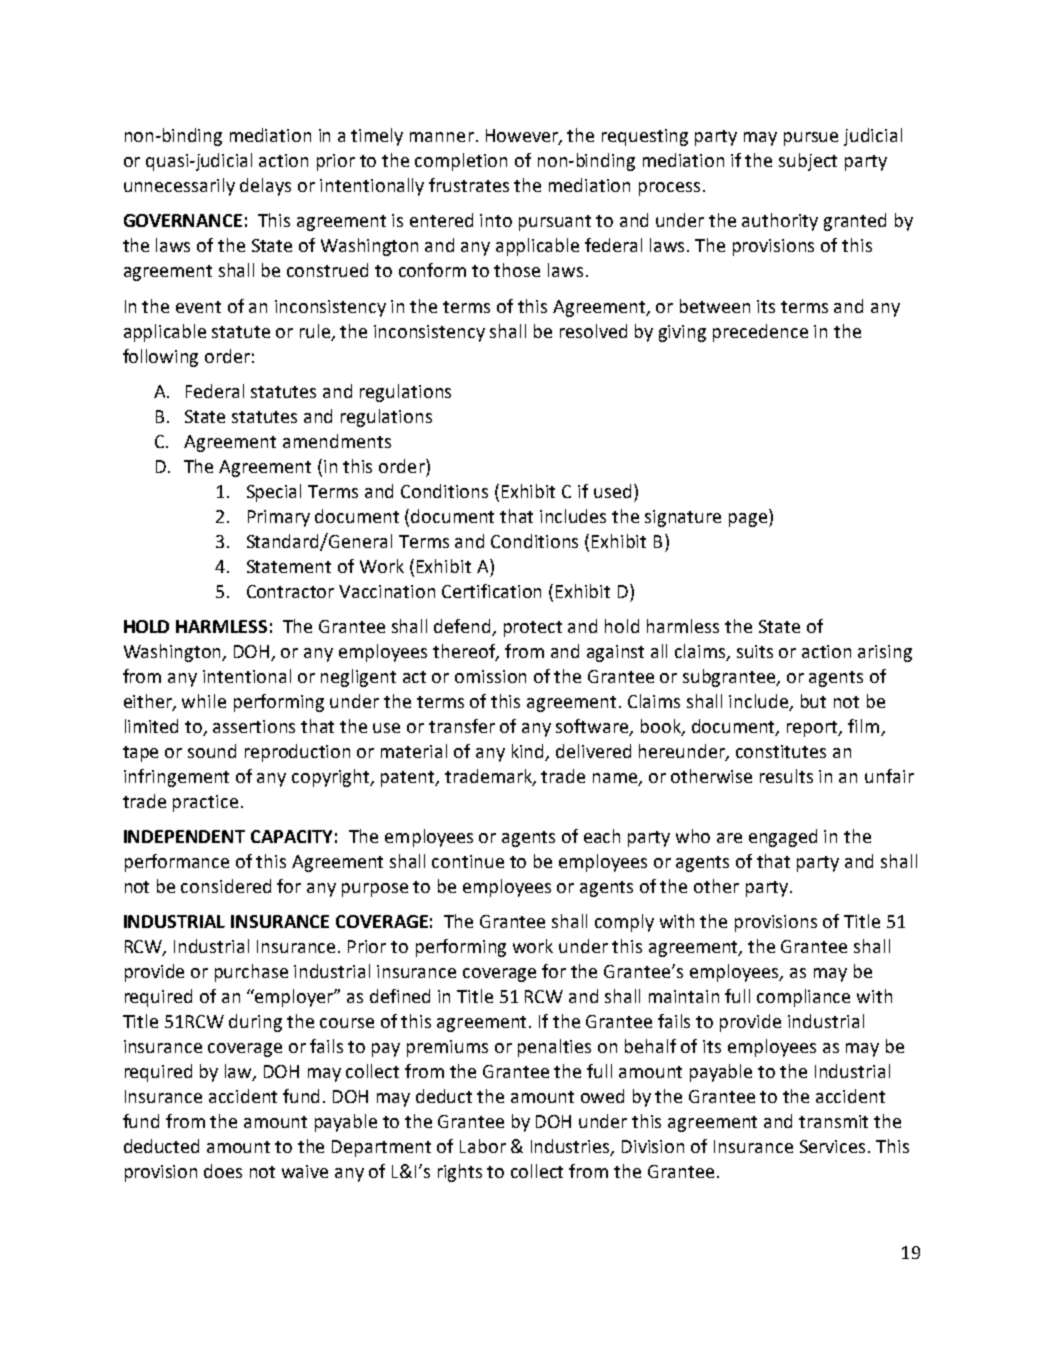 This screenshot has height=1351, width=1044. Describe the element at coordinates (749, 520) in the screenshot. I see `page` at that location.
